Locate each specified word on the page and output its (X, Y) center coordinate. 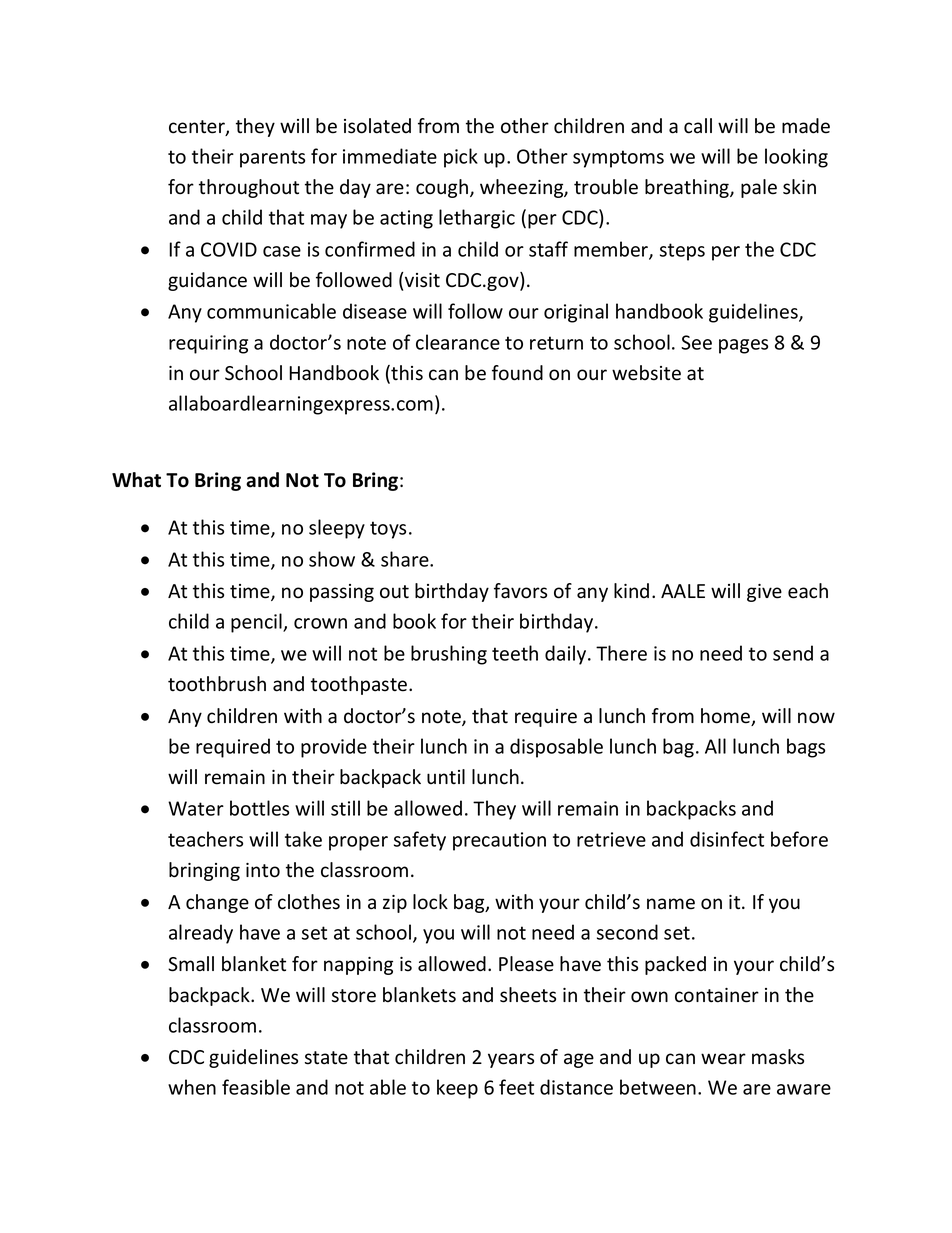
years (511, 1060)
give (764, 593)
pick (461, 158)
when (192, 1087)
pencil (257, 623)
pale (759, 188)
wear (723, 1059)
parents (272, 159)
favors (520, 591)
